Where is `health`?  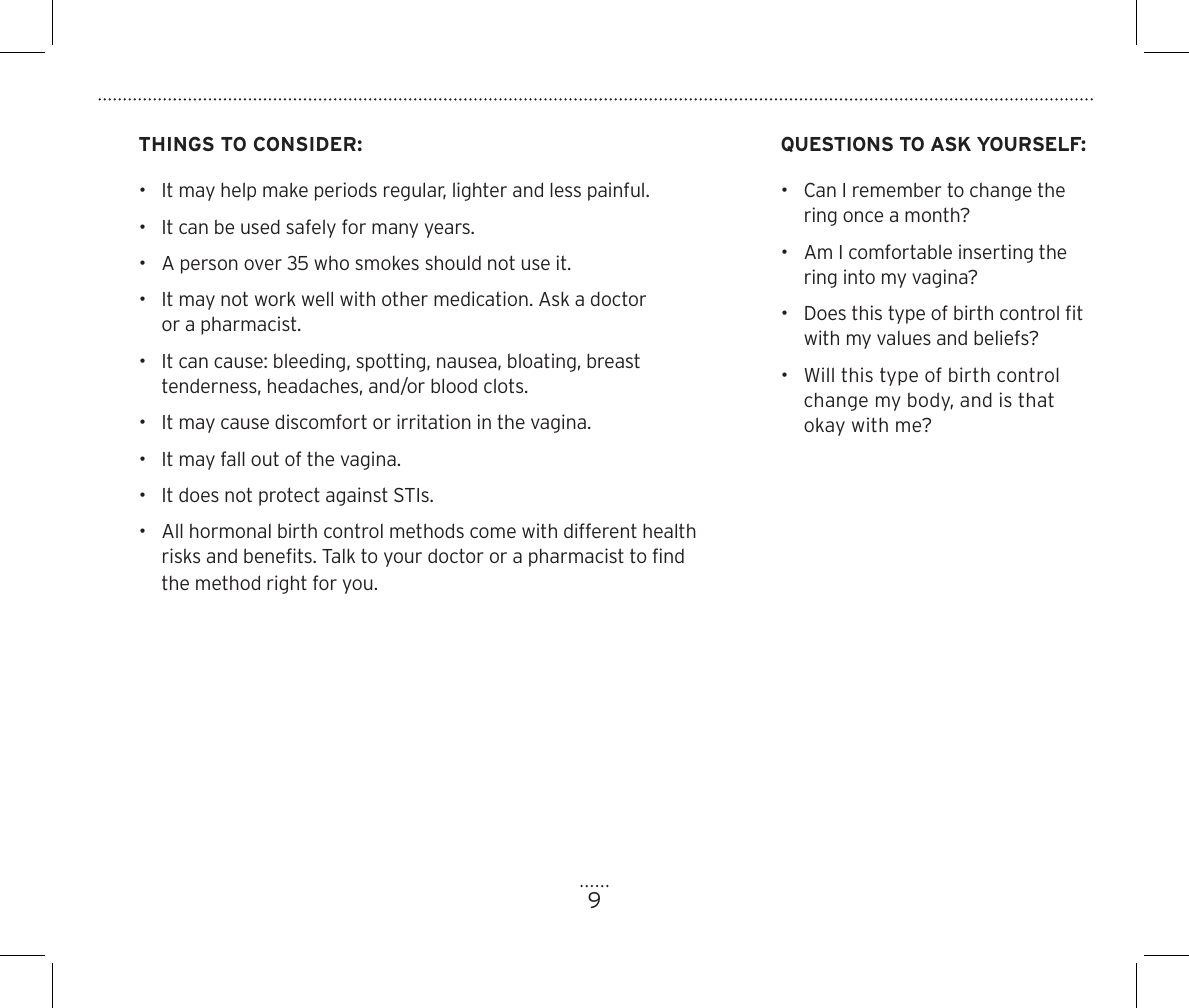
health is located at coordinates (669, 530).
